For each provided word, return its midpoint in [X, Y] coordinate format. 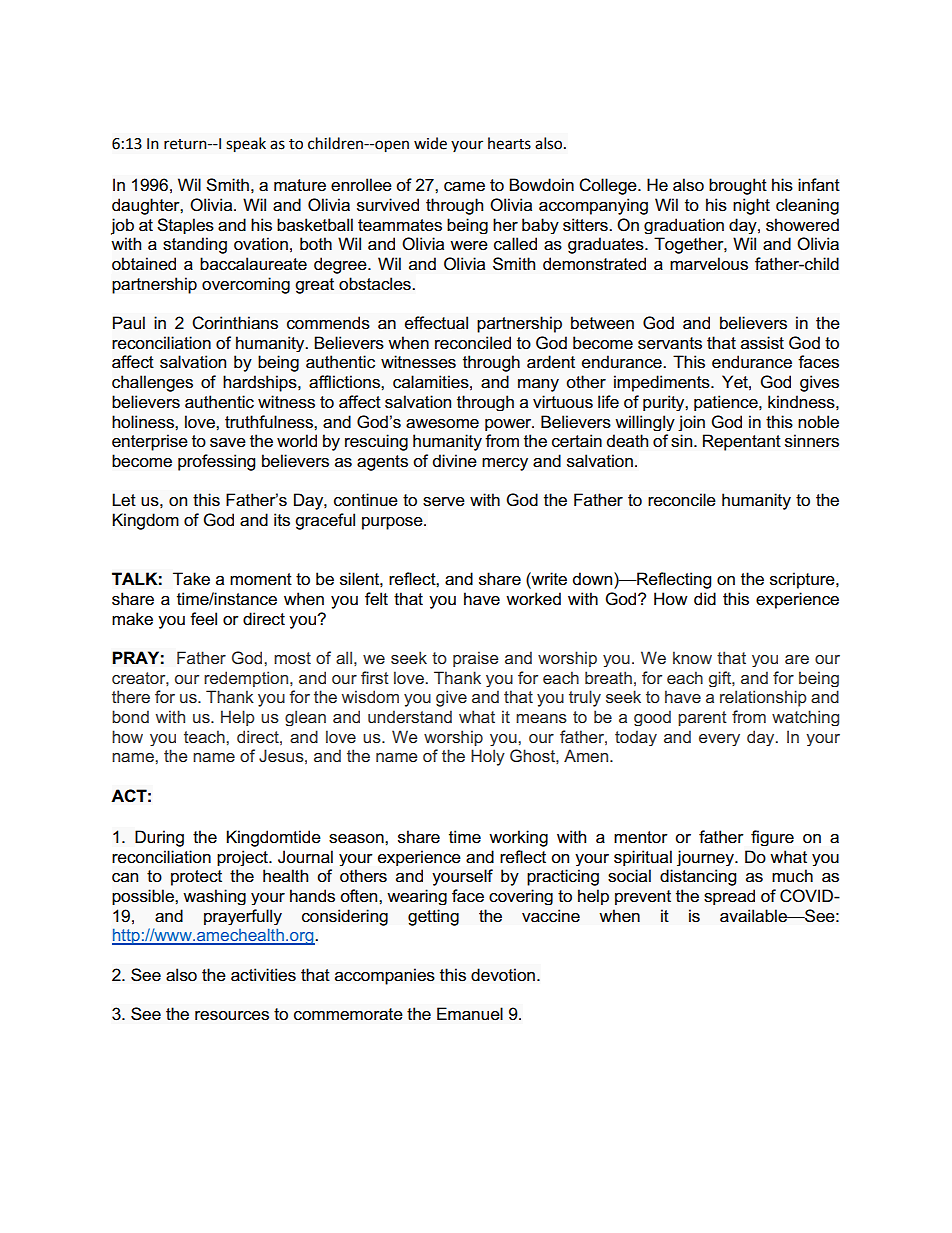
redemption [247, 679]
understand [410, 716]
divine [455, 461]
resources [232, 1016]
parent [702, 718]
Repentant [742, 442]
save [228, 443]
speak [246, 145]
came [464, 187]
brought [738, 186]
